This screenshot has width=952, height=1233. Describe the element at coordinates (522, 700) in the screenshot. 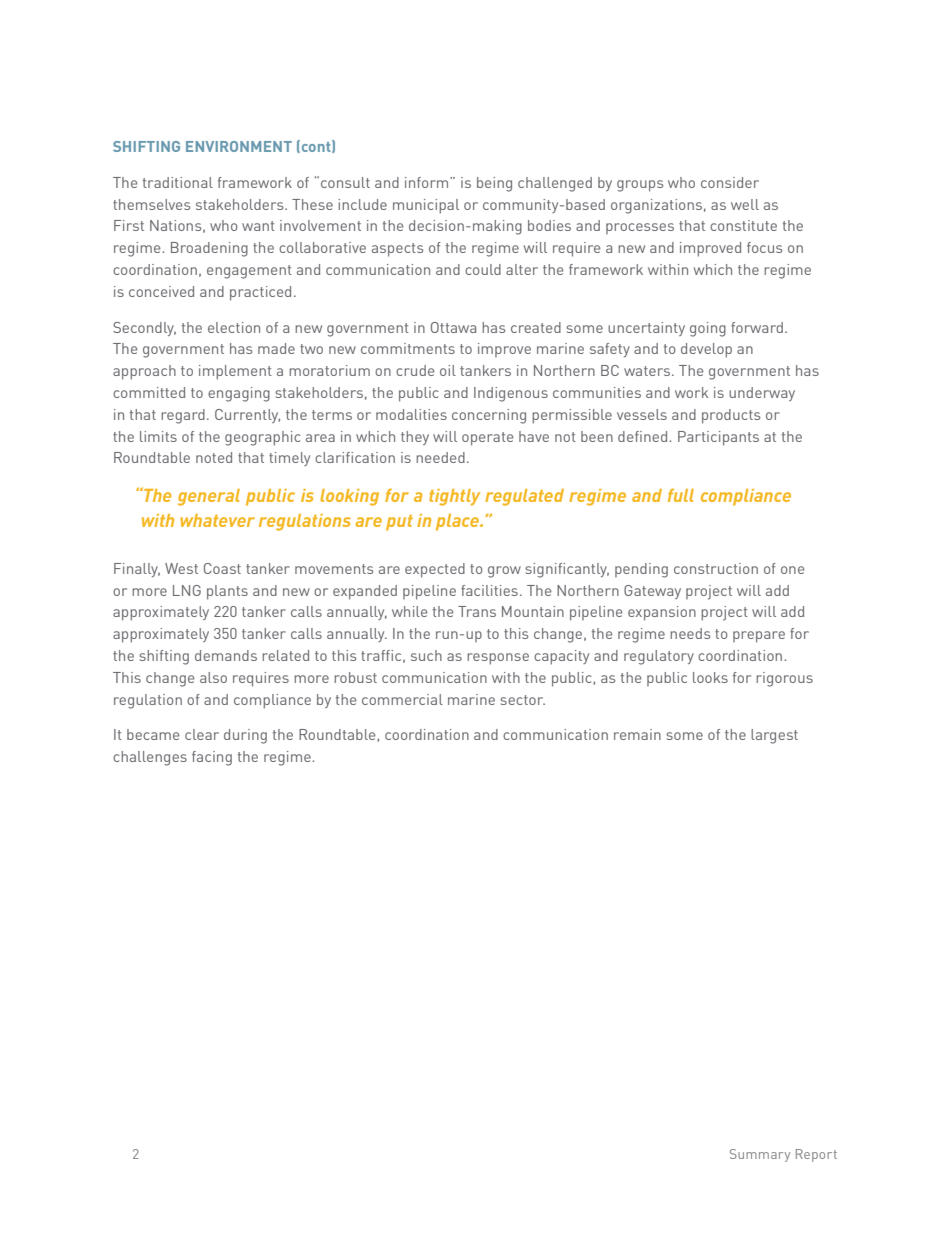

I see `sector` at that location.
